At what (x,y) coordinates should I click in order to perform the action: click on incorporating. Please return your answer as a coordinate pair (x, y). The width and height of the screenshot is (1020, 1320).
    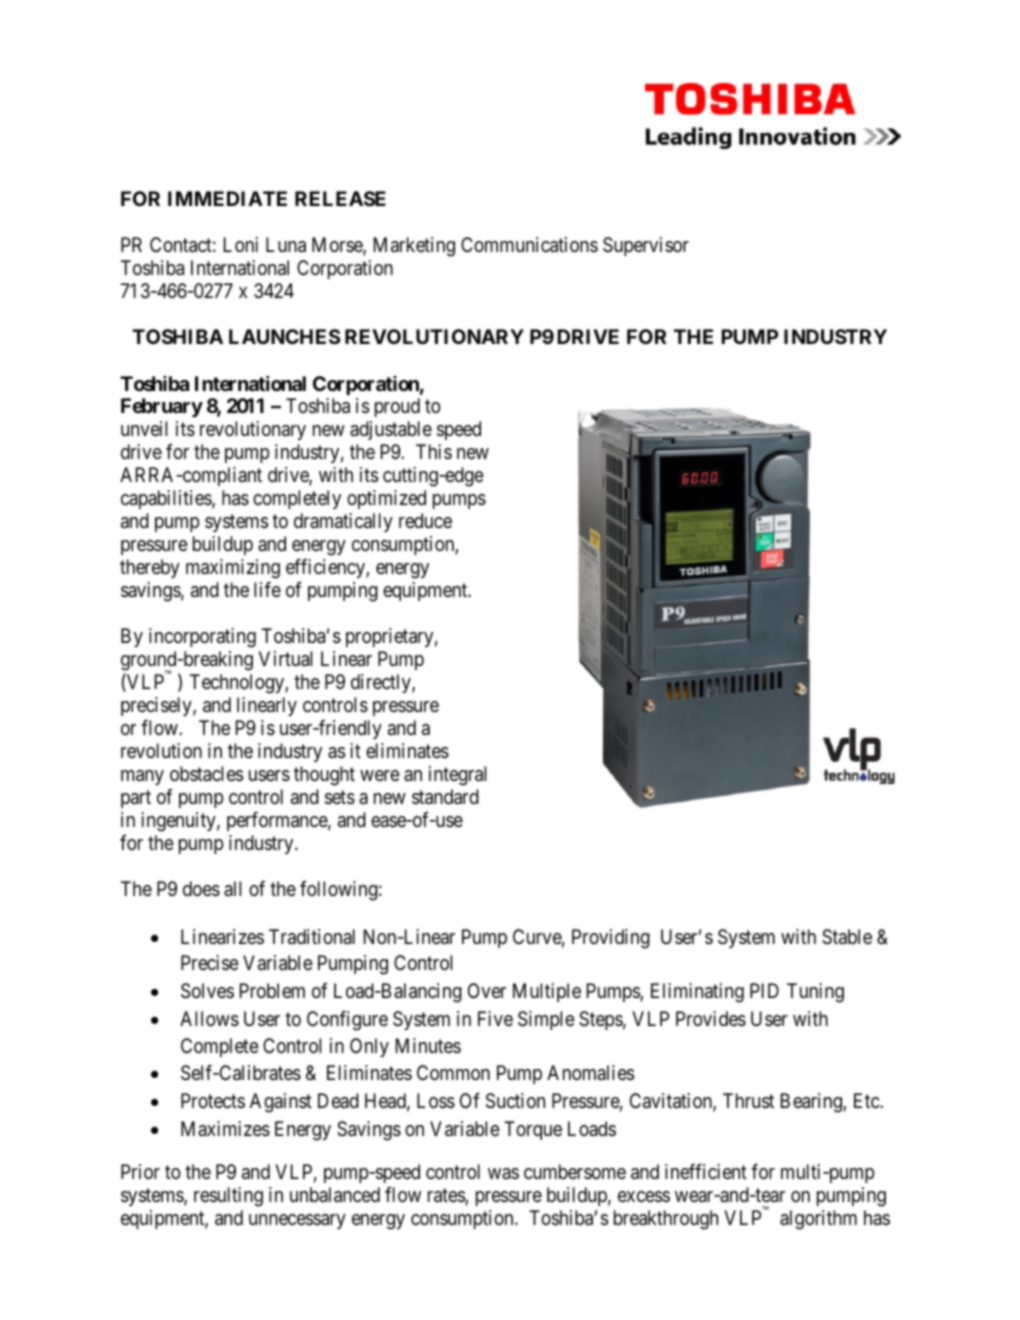
    Looking at the image, I should click on (202, 638).
